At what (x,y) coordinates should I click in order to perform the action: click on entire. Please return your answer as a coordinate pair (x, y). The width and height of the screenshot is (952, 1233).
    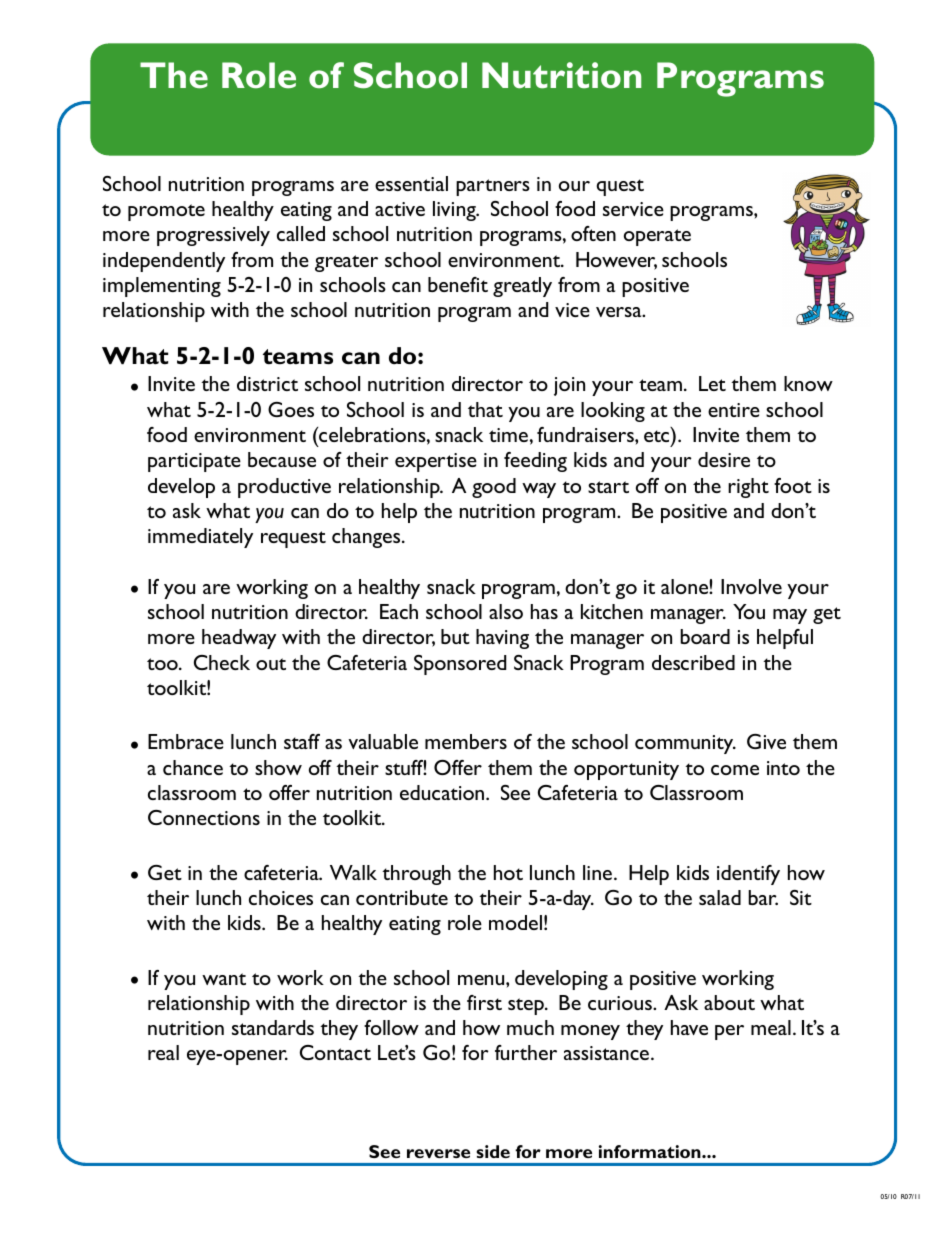
    Looking at the image, I should click on (734, 410).
